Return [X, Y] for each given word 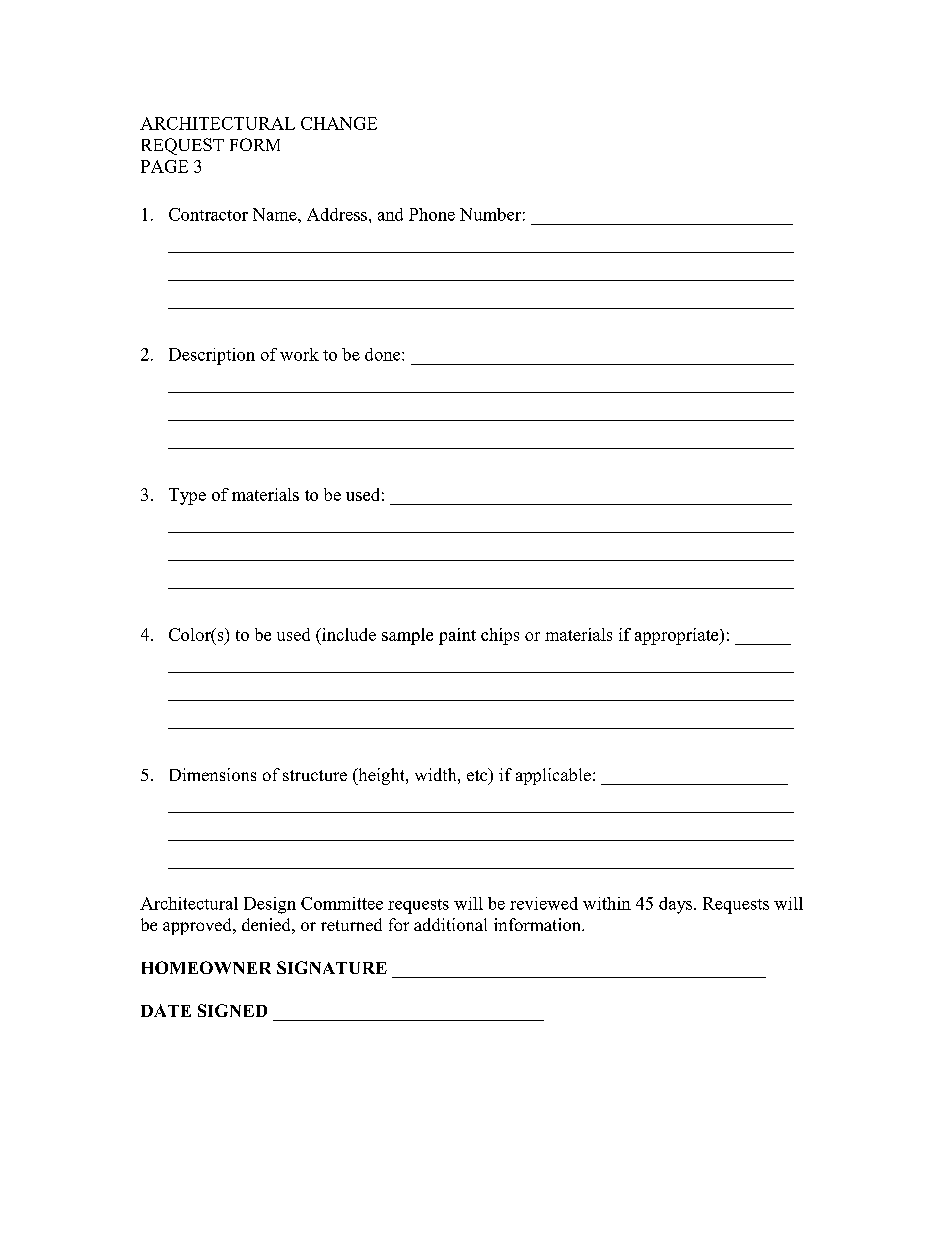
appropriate [678, 636]
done [384, 354]
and [390, 214]
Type [187, 496]
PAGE [164, 166]
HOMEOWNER [206, 967]
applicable [553, 776]
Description [212, 356]
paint [457, 636]
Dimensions [213, 774]
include [348, 634]
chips [500, 636]
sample [407, 636]
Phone [432, 214]
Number [490, 214]
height [381, 776]
